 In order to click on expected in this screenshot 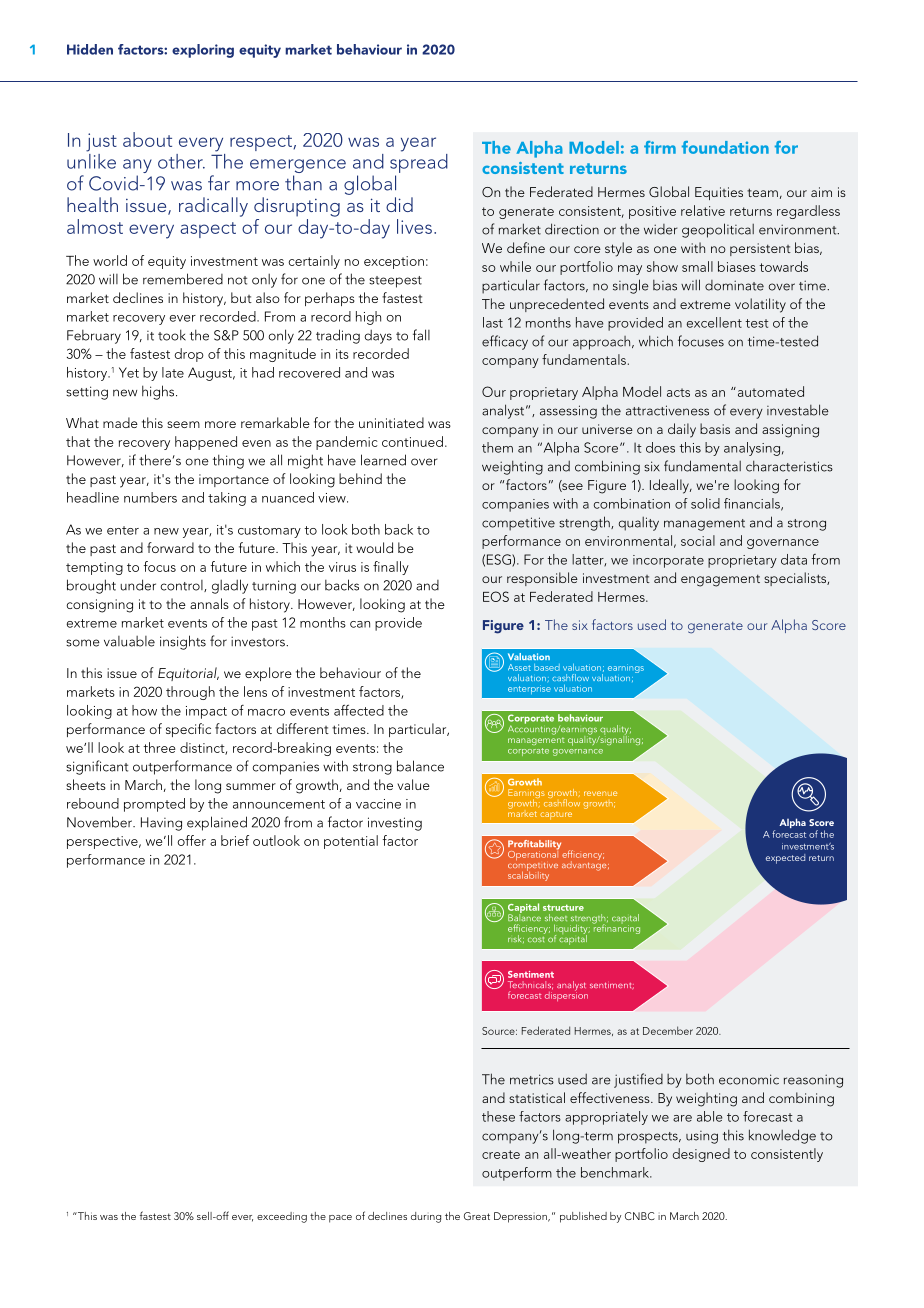, I will do `click(785, 859)`.
